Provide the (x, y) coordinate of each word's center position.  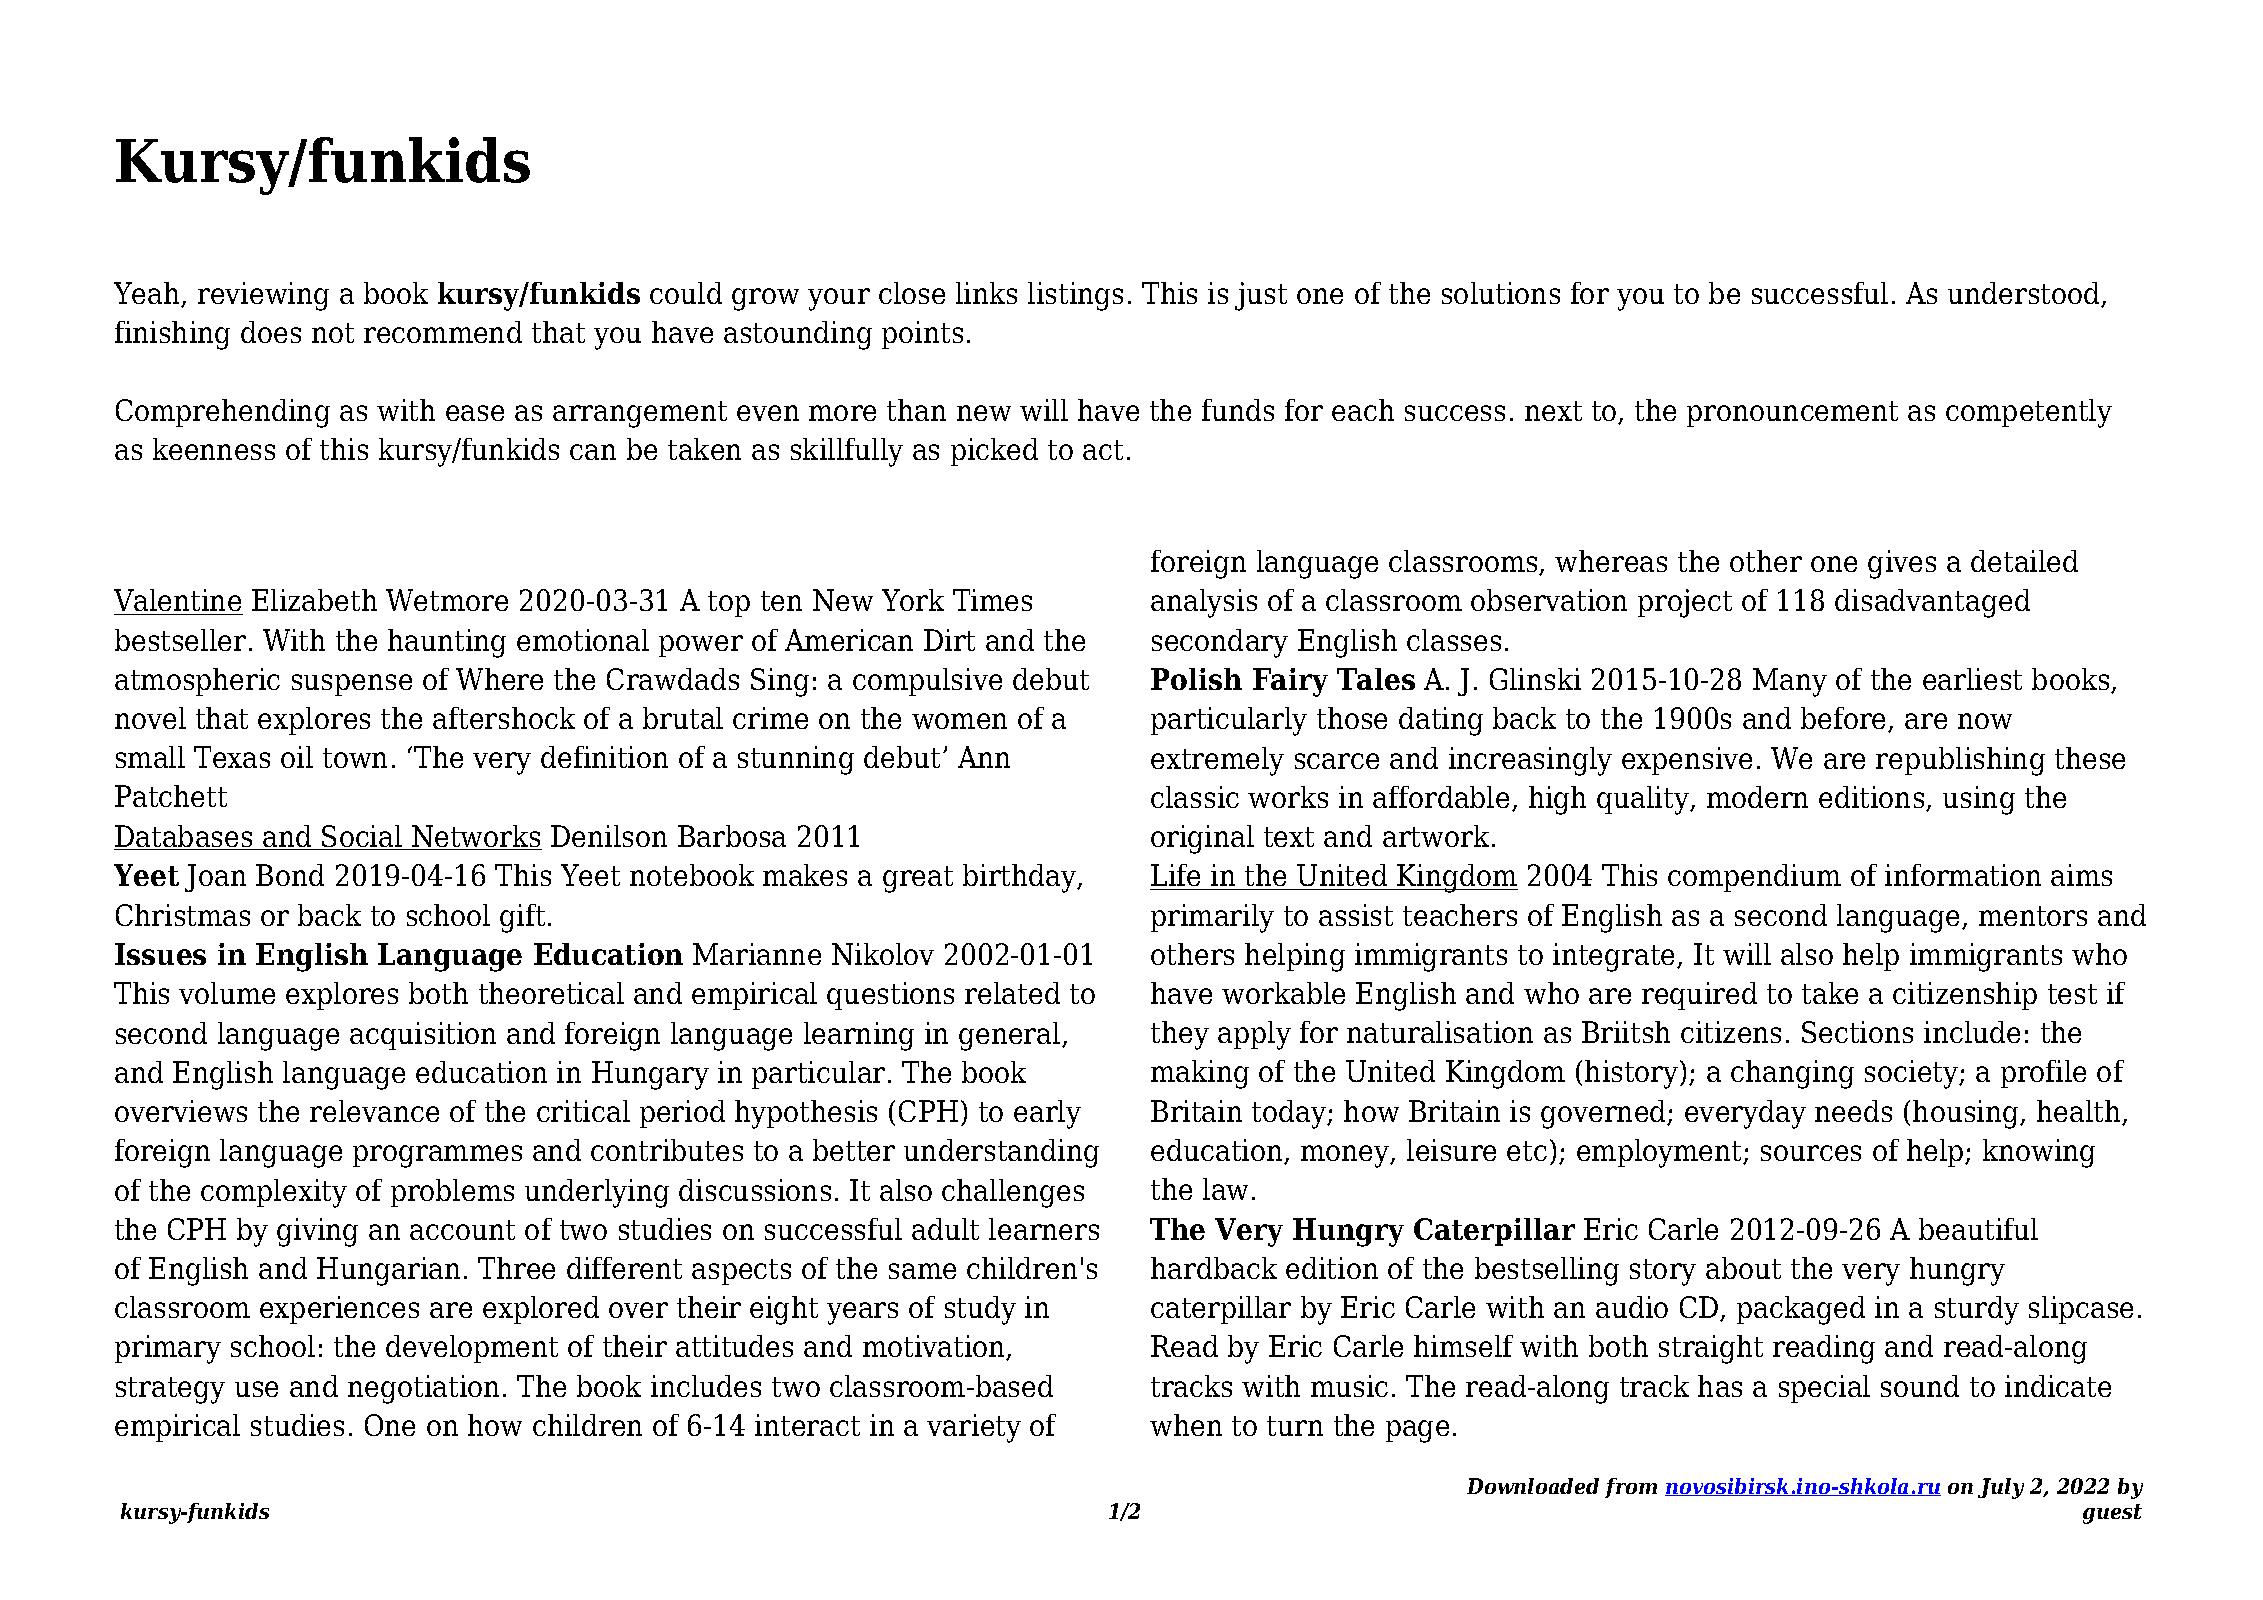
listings (1075, 296)
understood (2025, 294)
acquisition (423, 1036)
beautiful (1978, 1229)
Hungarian (388, 1271)
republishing (1960, 761)
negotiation (423, 1389)
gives (1902, 564)
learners (1044, 1229)
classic (1195, 797)
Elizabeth (314, 600)
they (1180, 1035)
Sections (1857, 1032)
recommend (443, 332)
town (355, 758)
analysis (1204, 603)
